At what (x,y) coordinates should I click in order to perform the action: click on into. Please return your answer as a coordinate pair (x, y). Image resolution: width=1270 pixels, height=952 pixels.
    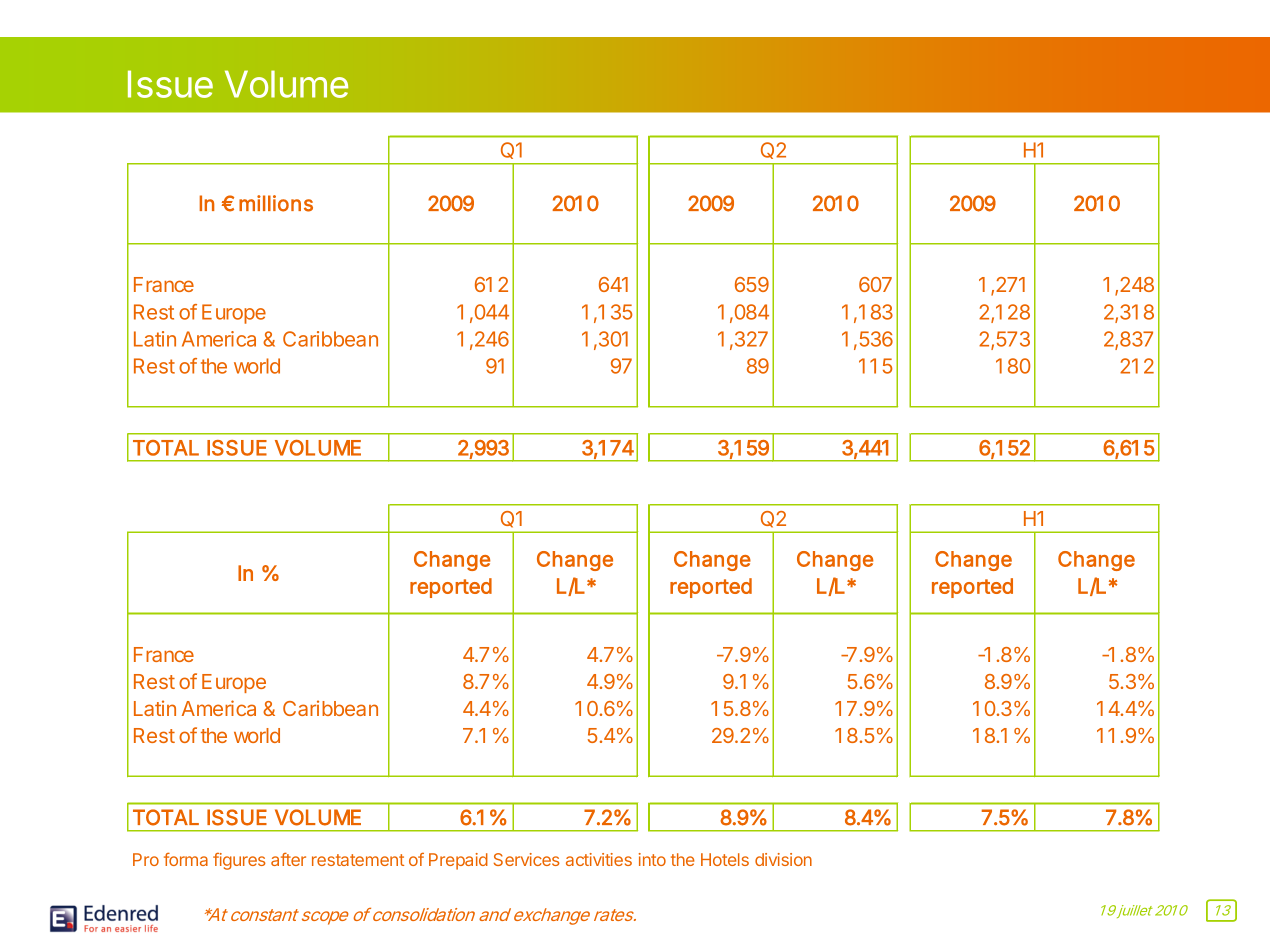
    Looking at the image, I should click on (652, 859).
